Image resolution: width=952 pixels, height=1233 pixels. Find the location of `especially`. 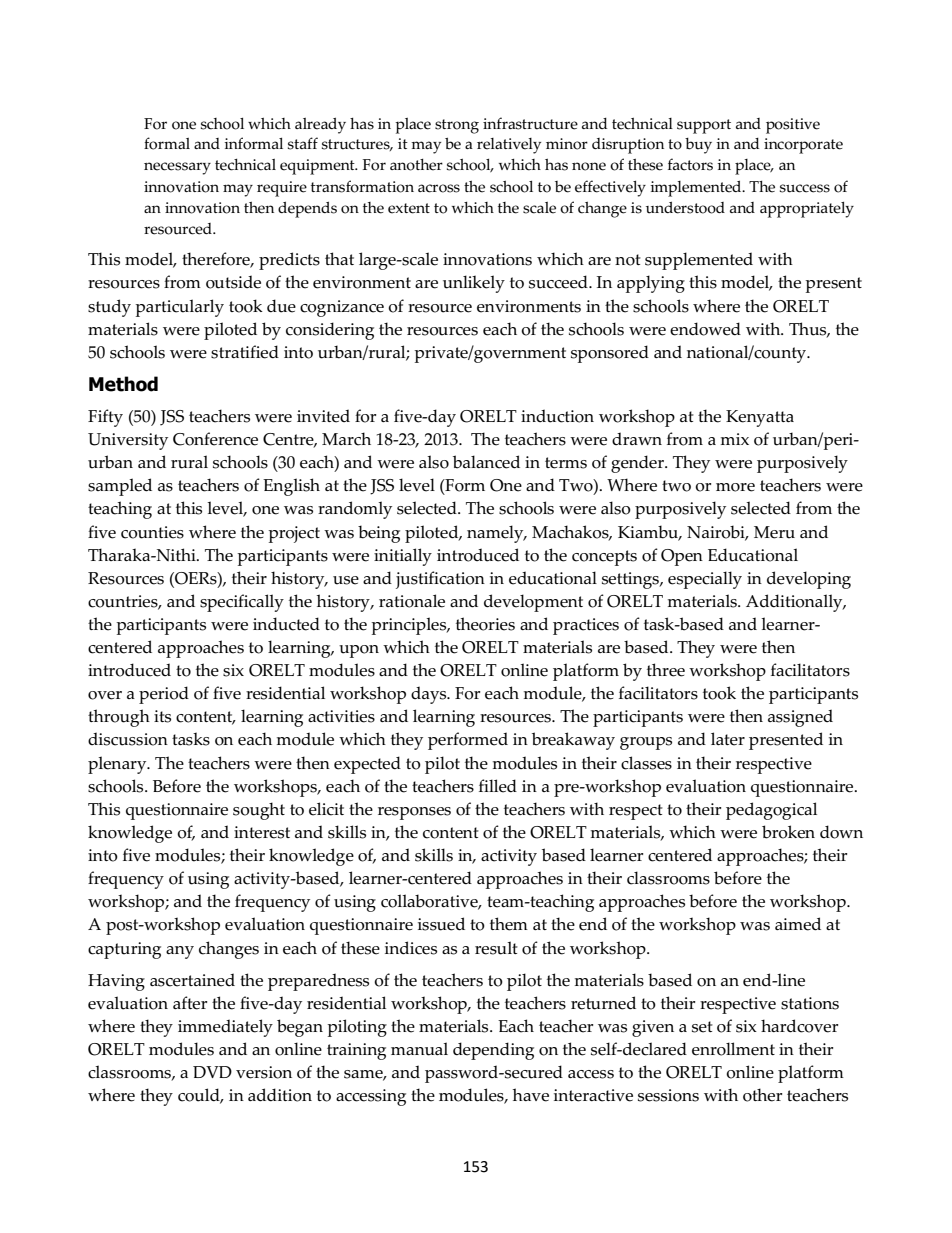

especially is located at coordinates (705, 580).
